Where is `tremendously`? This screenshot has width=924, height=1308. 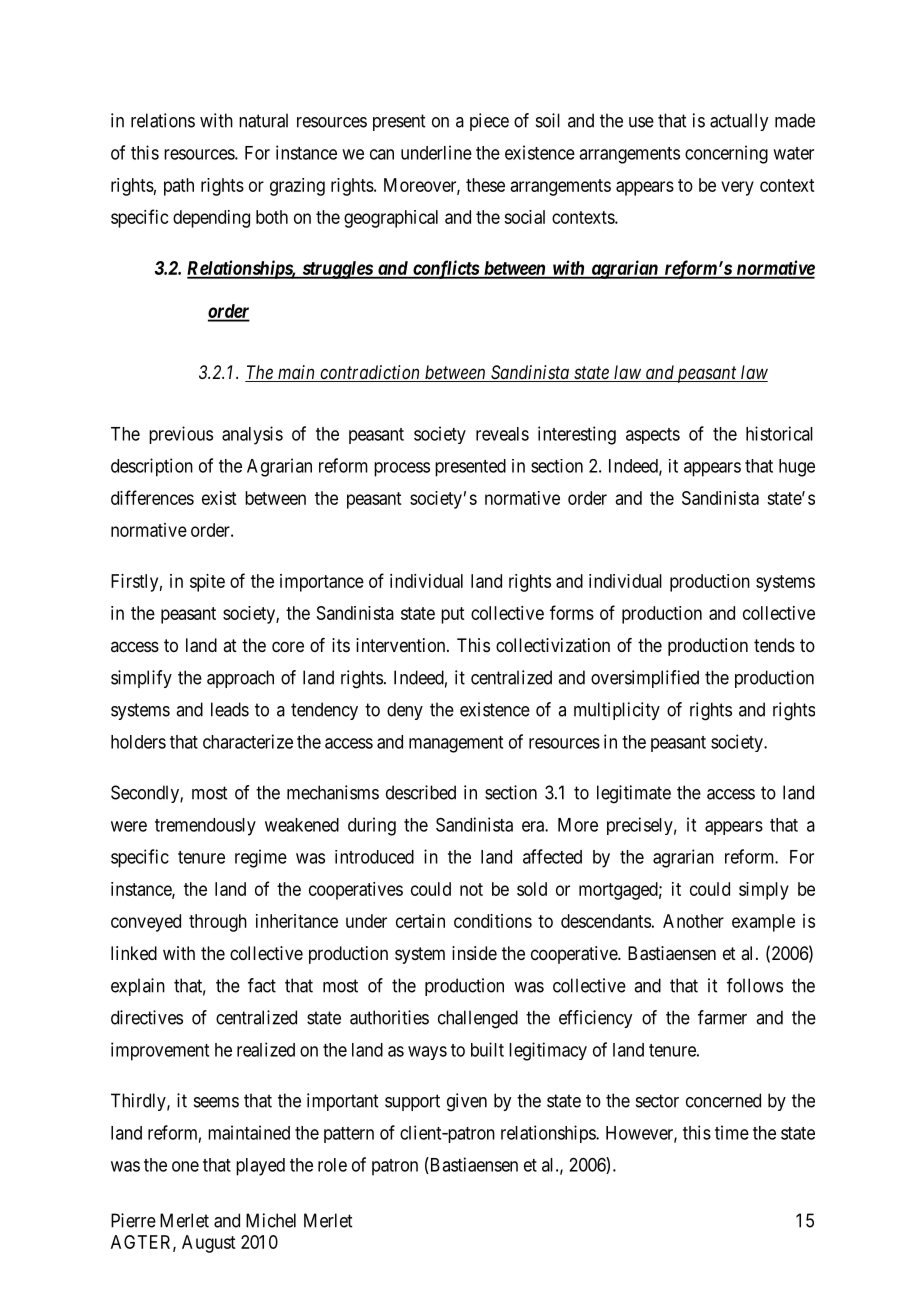
tremendously is located at coordinates (205, 827).
